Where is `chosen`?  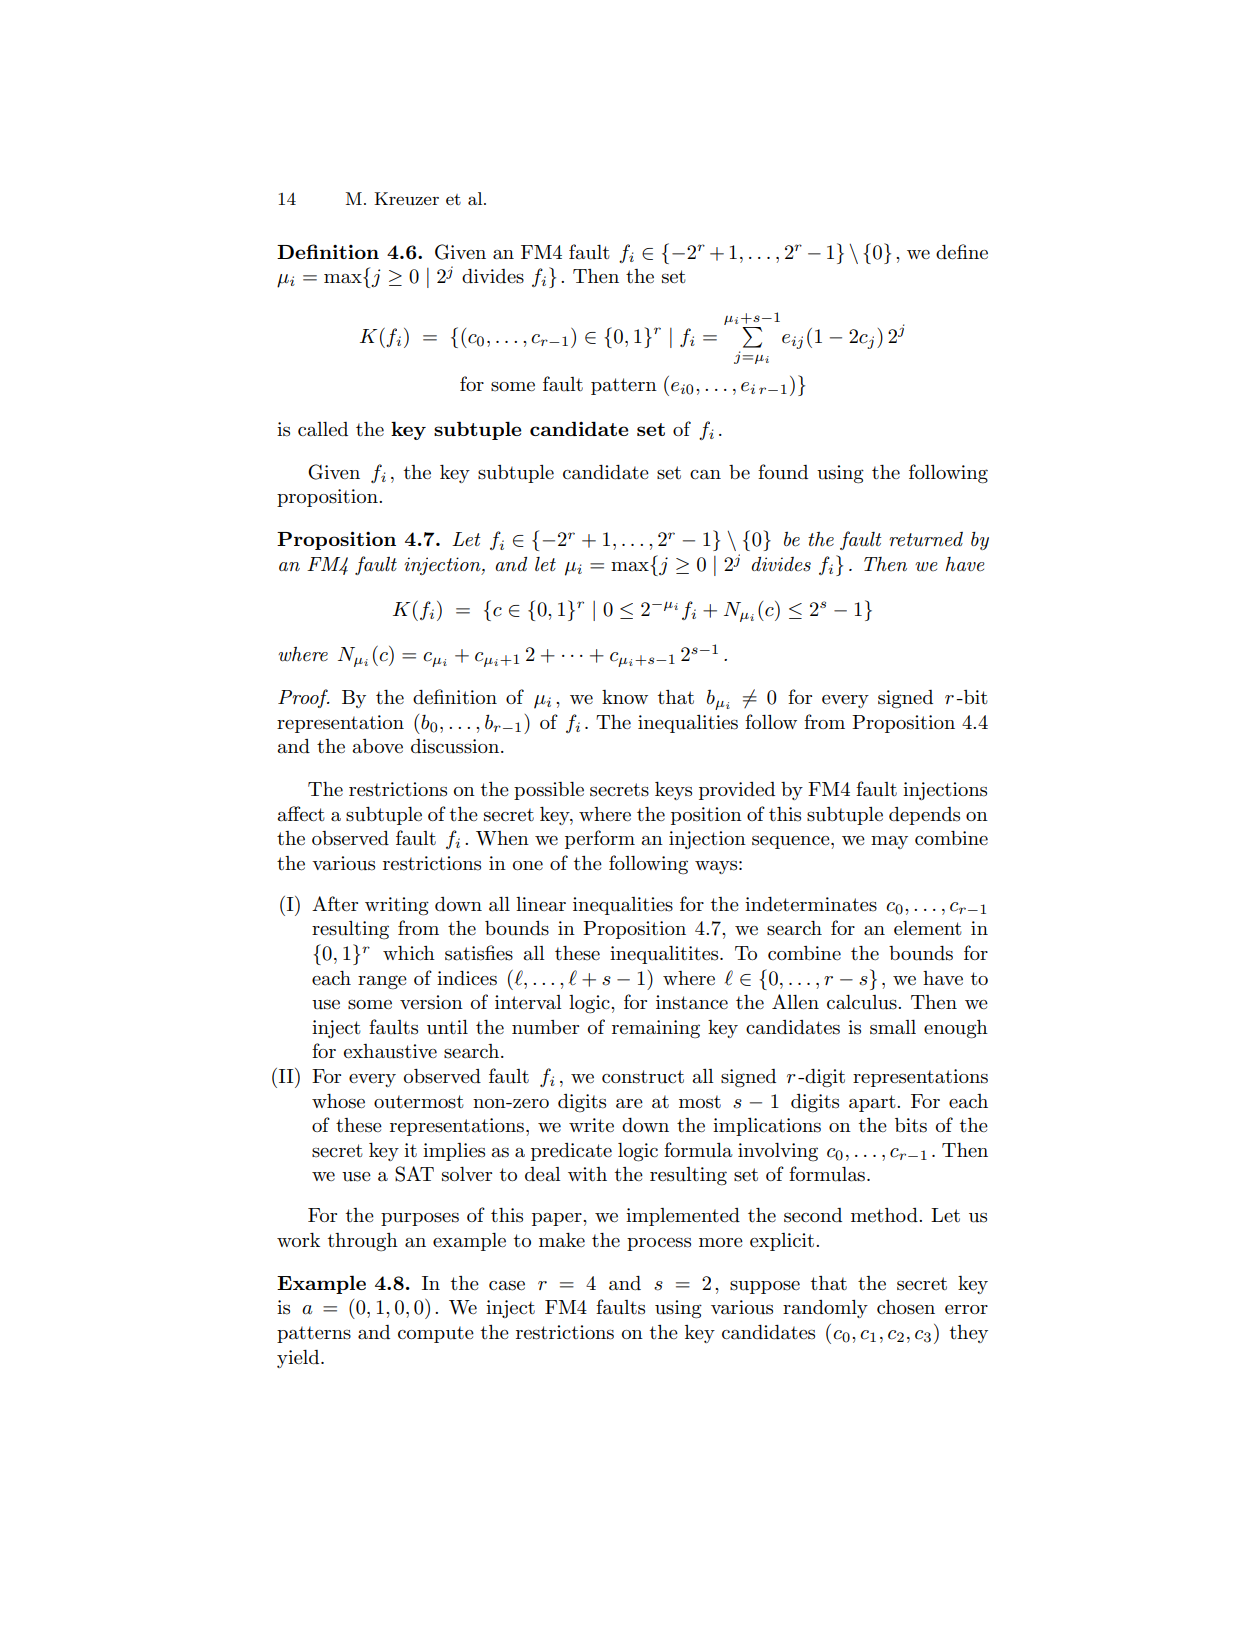
chosen is located at coordinates (906, 1307).
